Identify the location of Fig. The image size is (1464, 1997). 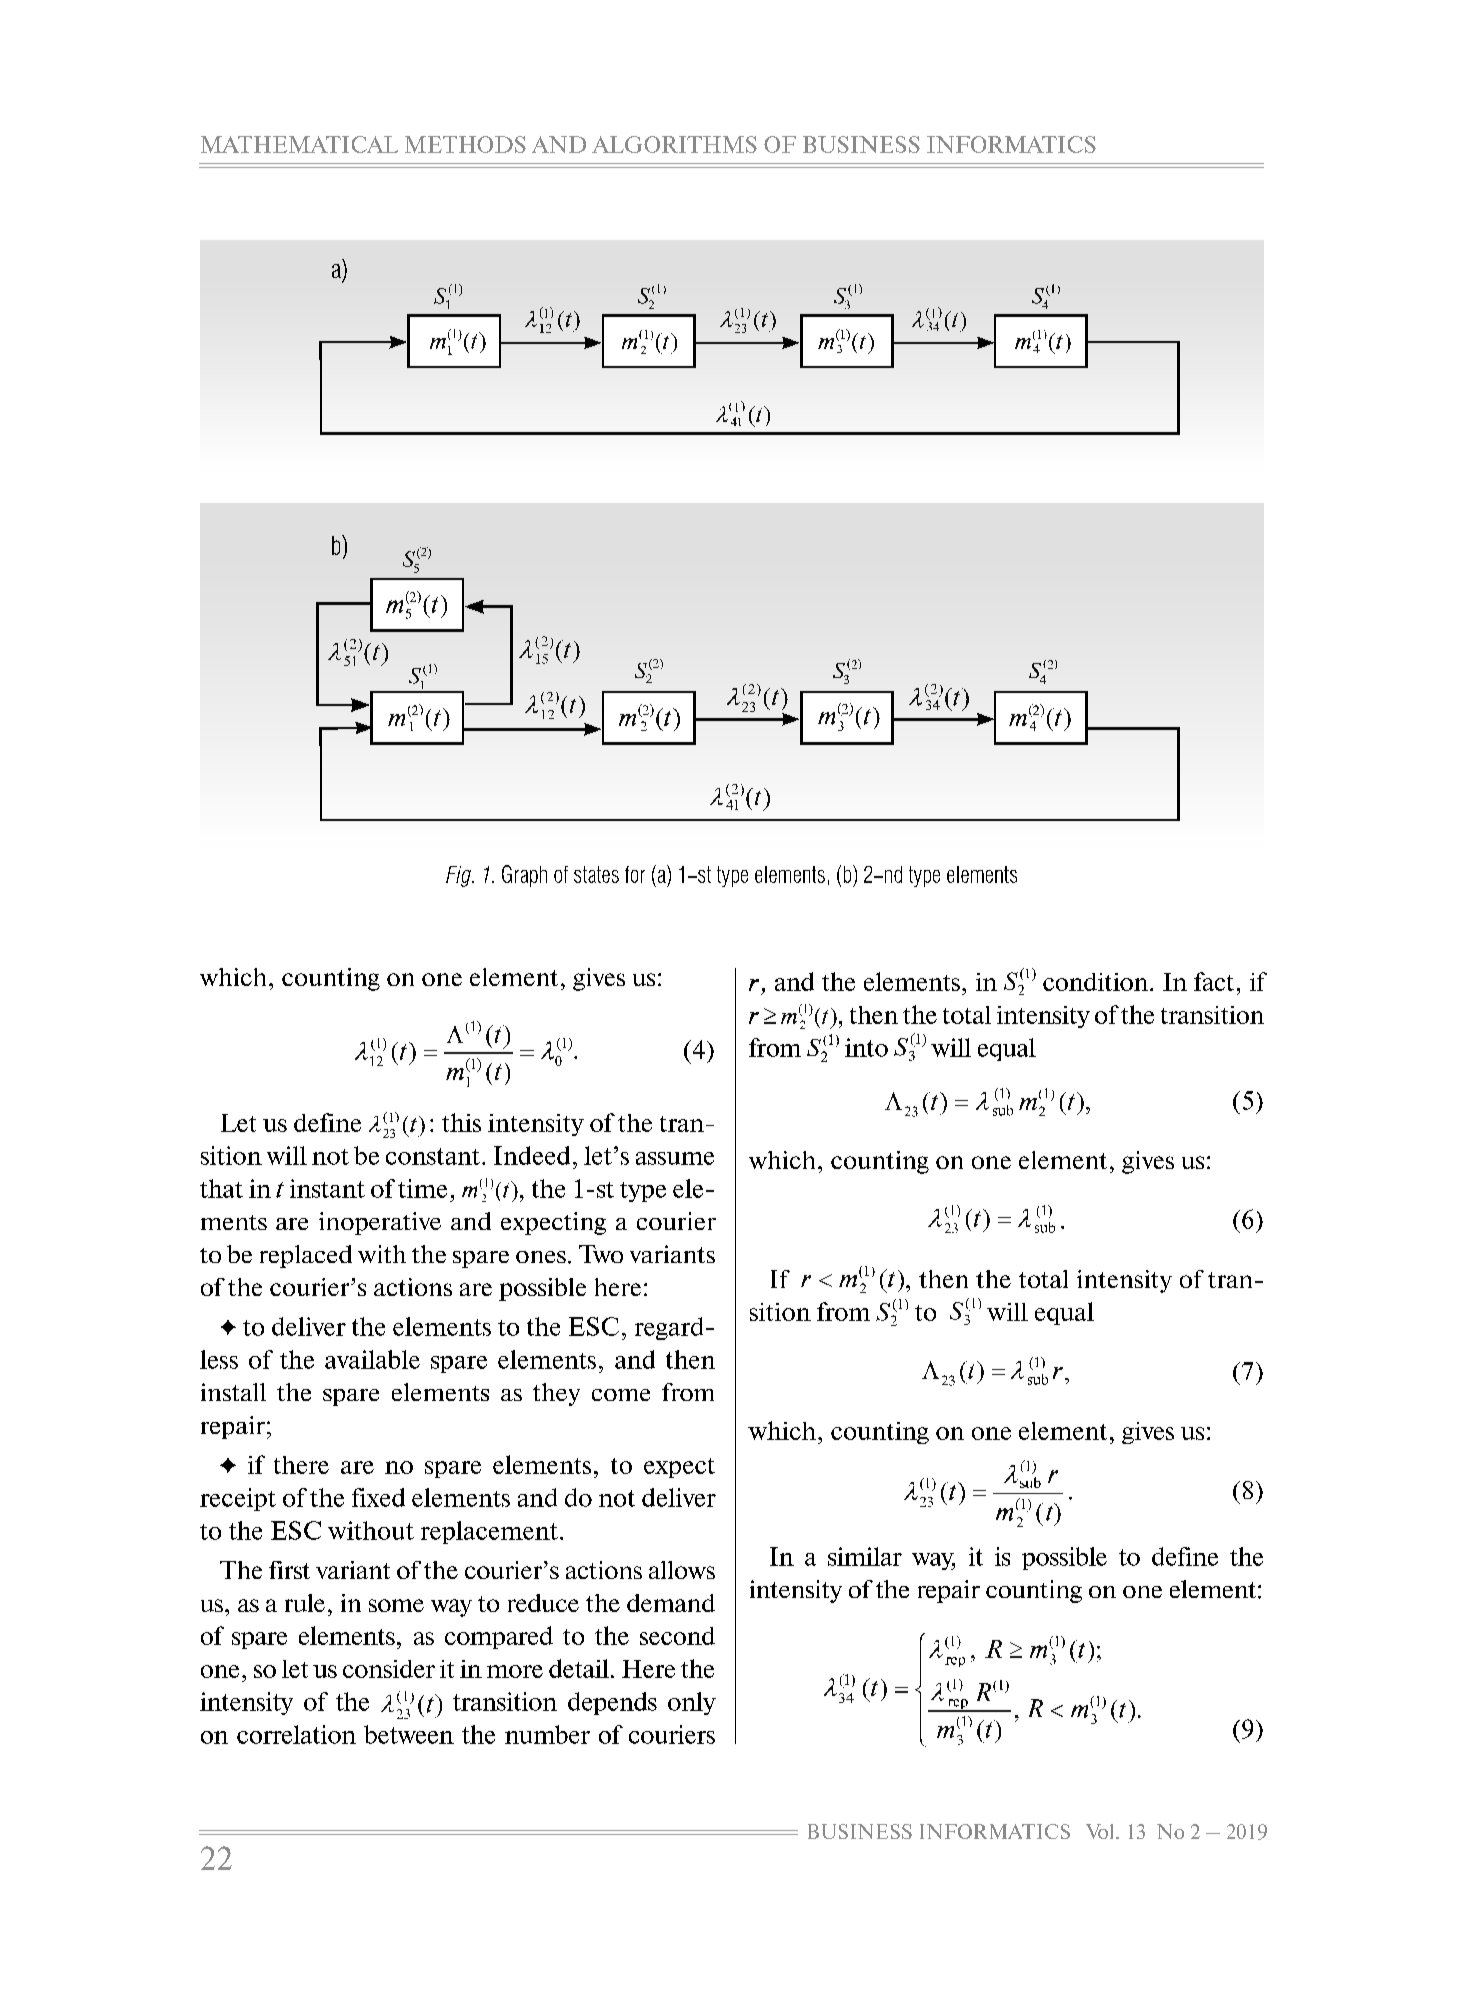
(459, 876).
